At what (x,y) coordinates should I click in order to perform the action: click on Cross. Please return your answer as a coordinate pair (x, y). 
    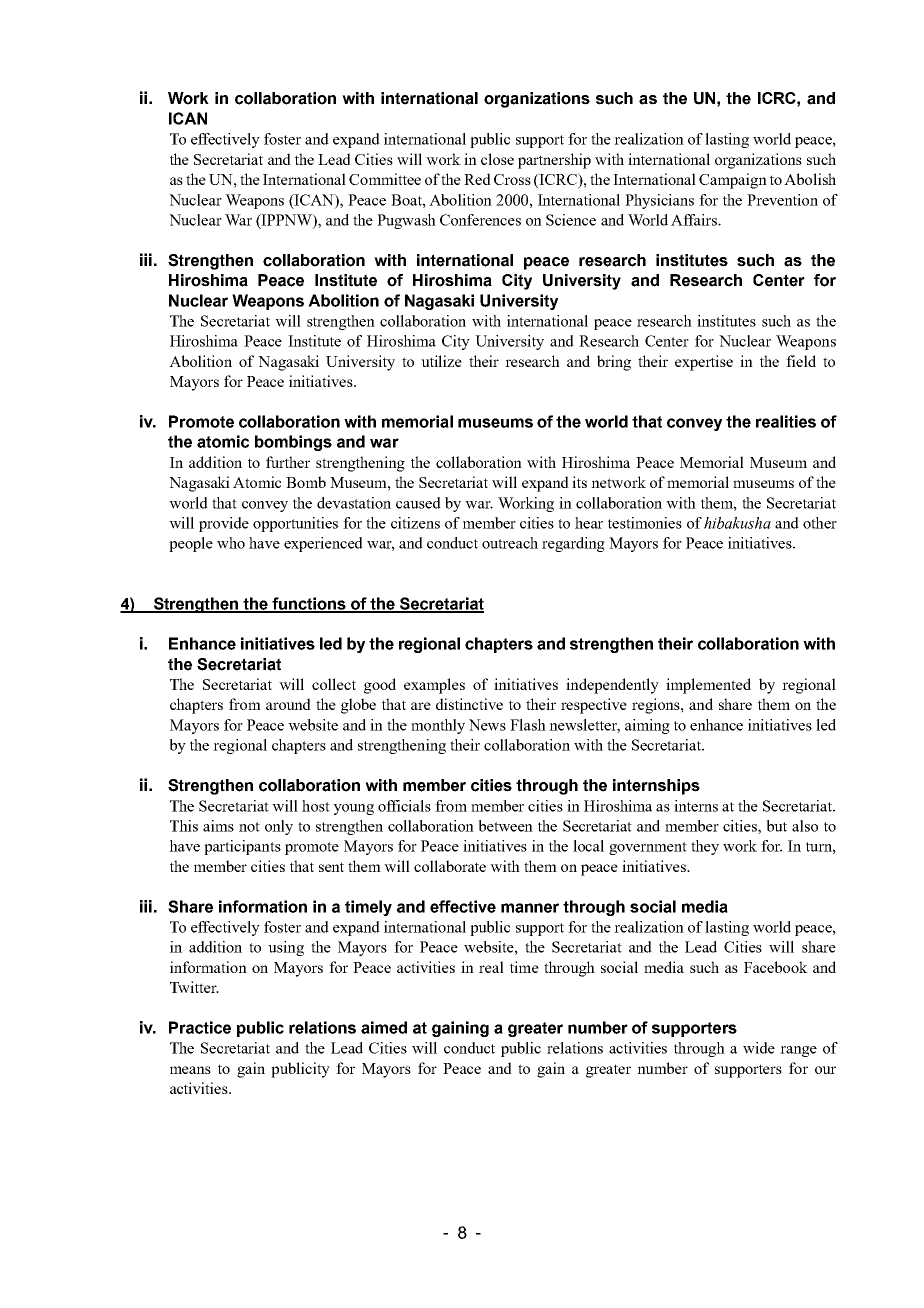
    Looking at the image, I should click on (512, 179).
